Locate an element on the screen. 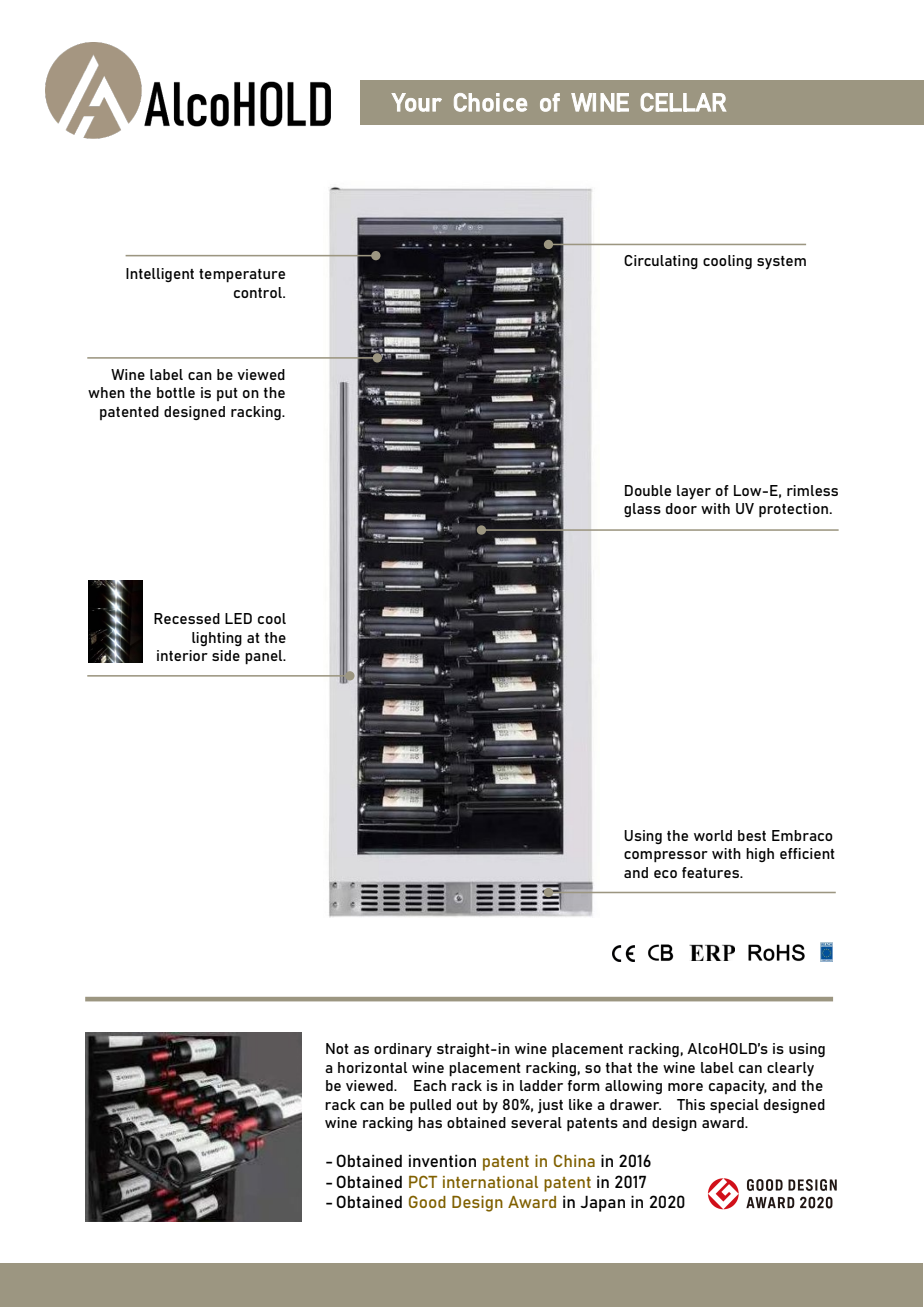 This screenshot has width=924, height=1308. horizontal is located at coordinates (372, 1067).
